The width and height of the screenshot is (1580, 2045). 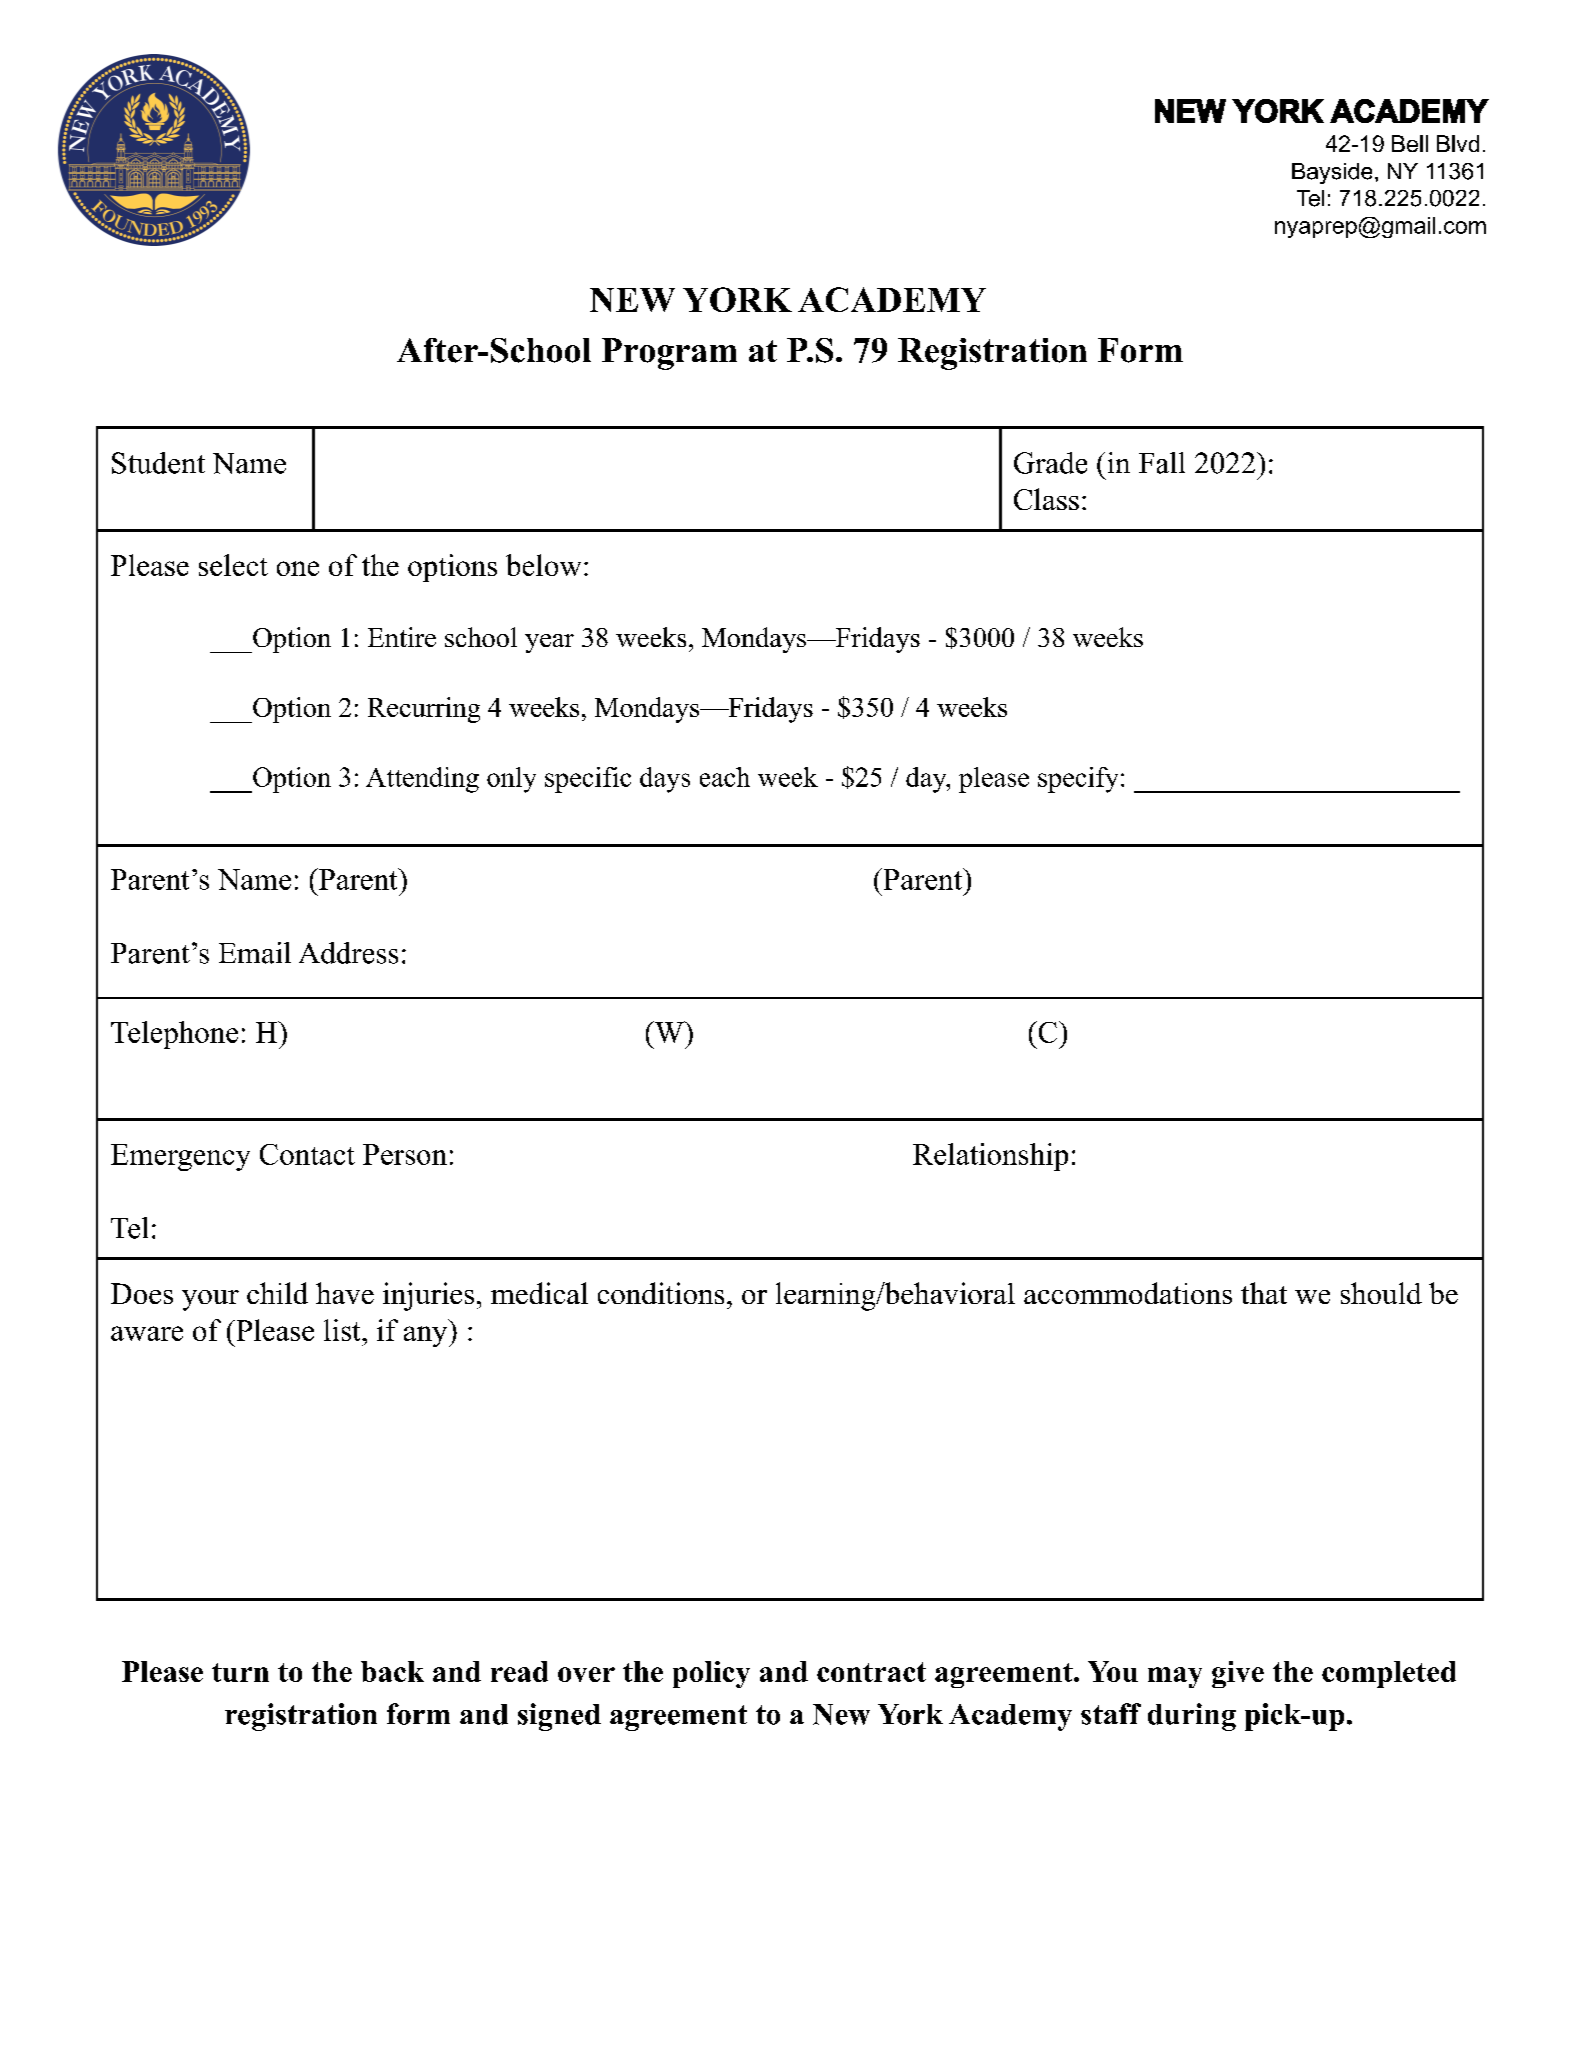 I want to click on specify, so click(x=1078, y=780).
